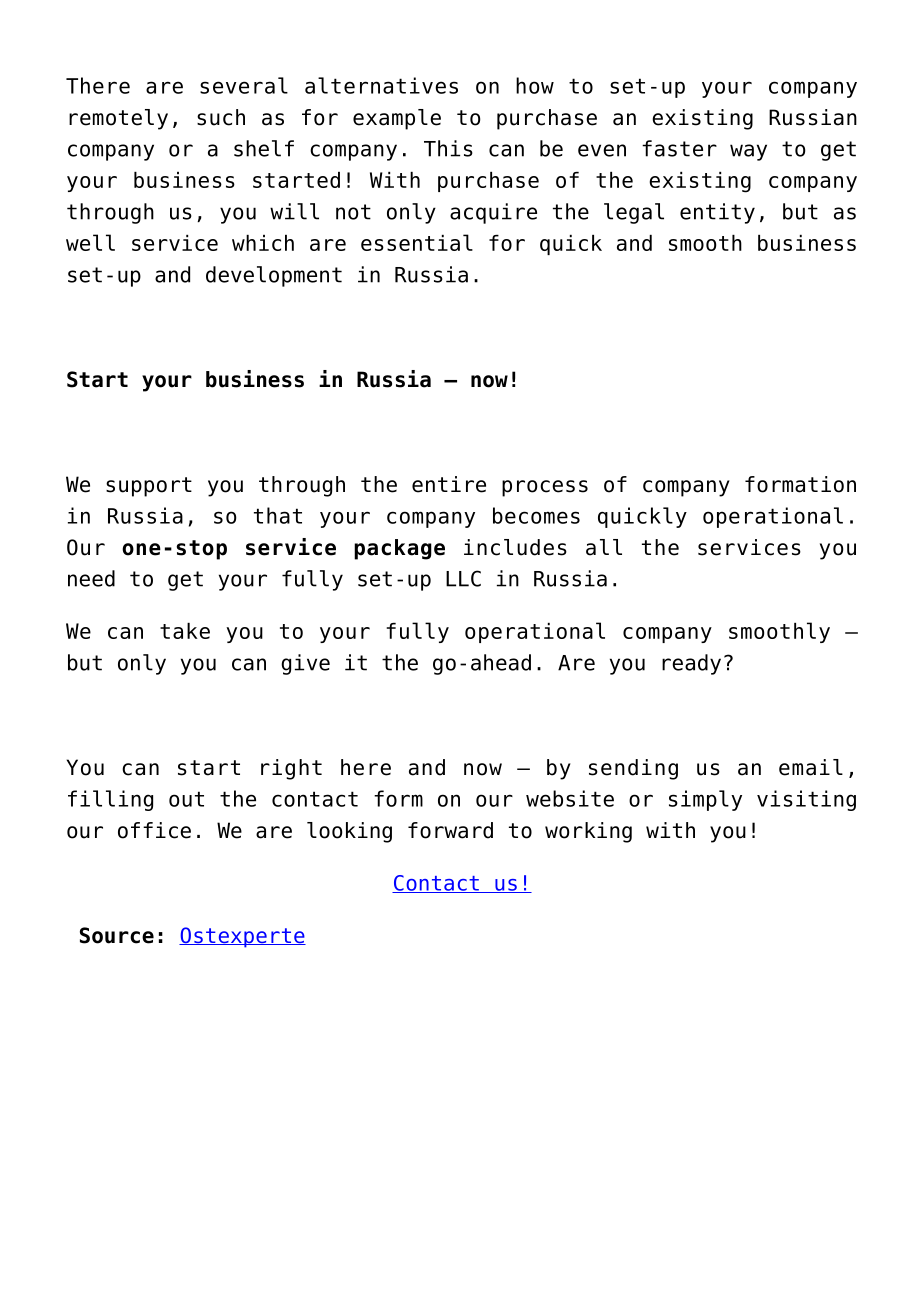 Image resolution: width=924 pixels, height=1308 pixels. Describe the element at coordinates (450, 830) in the image. I see `forward` at that location.
